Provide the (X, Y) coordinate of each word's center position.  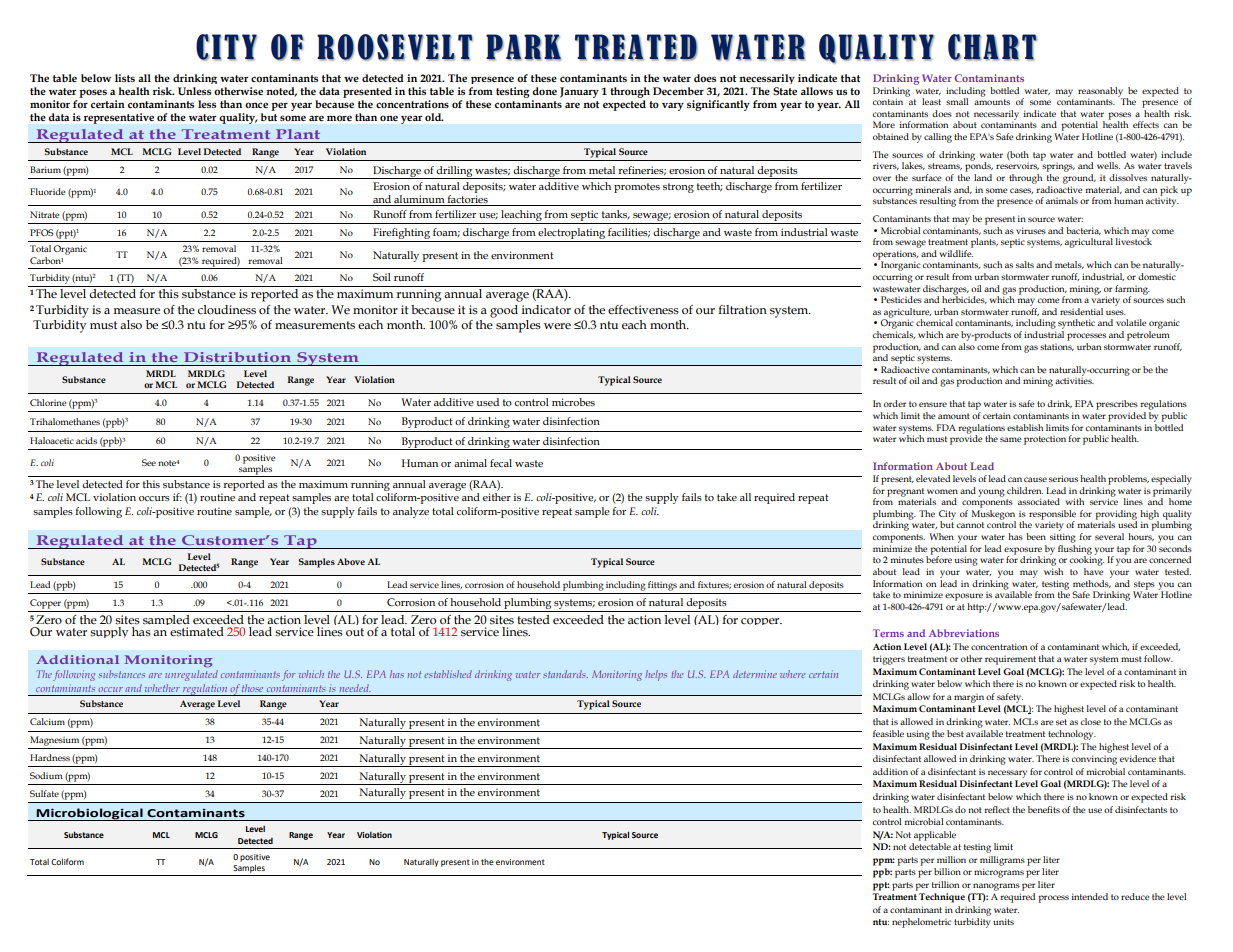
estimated (197, 632)
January (579, 92)
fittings (662, 586)
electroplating (572, 235)
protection (1045, 440)
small (957, 101)
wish (1053, 571)
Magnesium (54, 741)
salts (1025, 264)
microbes (573, 402)
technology (1072, 735)
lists (125, 78)
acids (86, 440)
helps (656, 675)
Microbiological (90, 814)
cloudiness (227, 310)
